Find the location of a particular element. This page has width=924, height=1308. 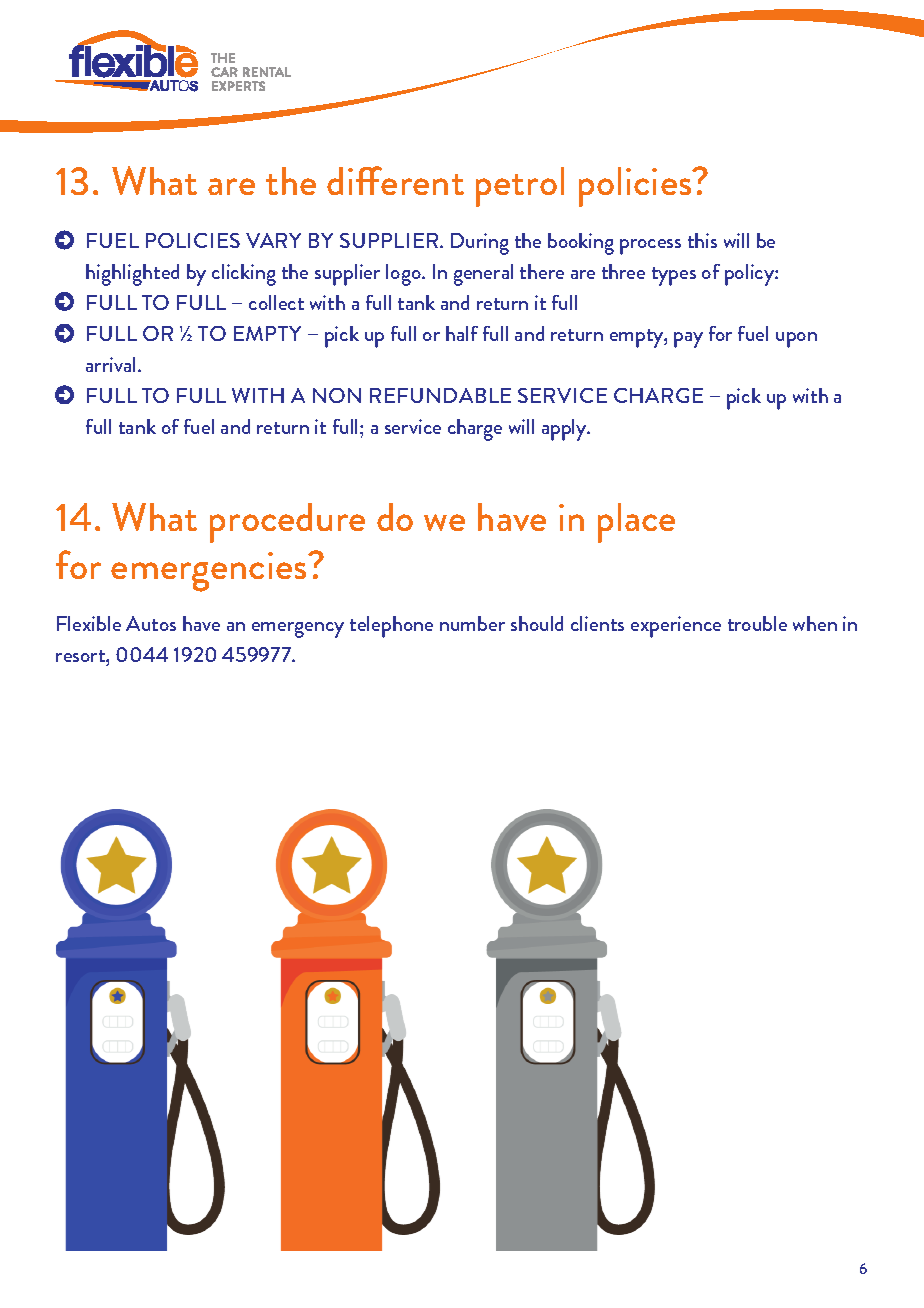

half is located at coordinates (462, 333).
